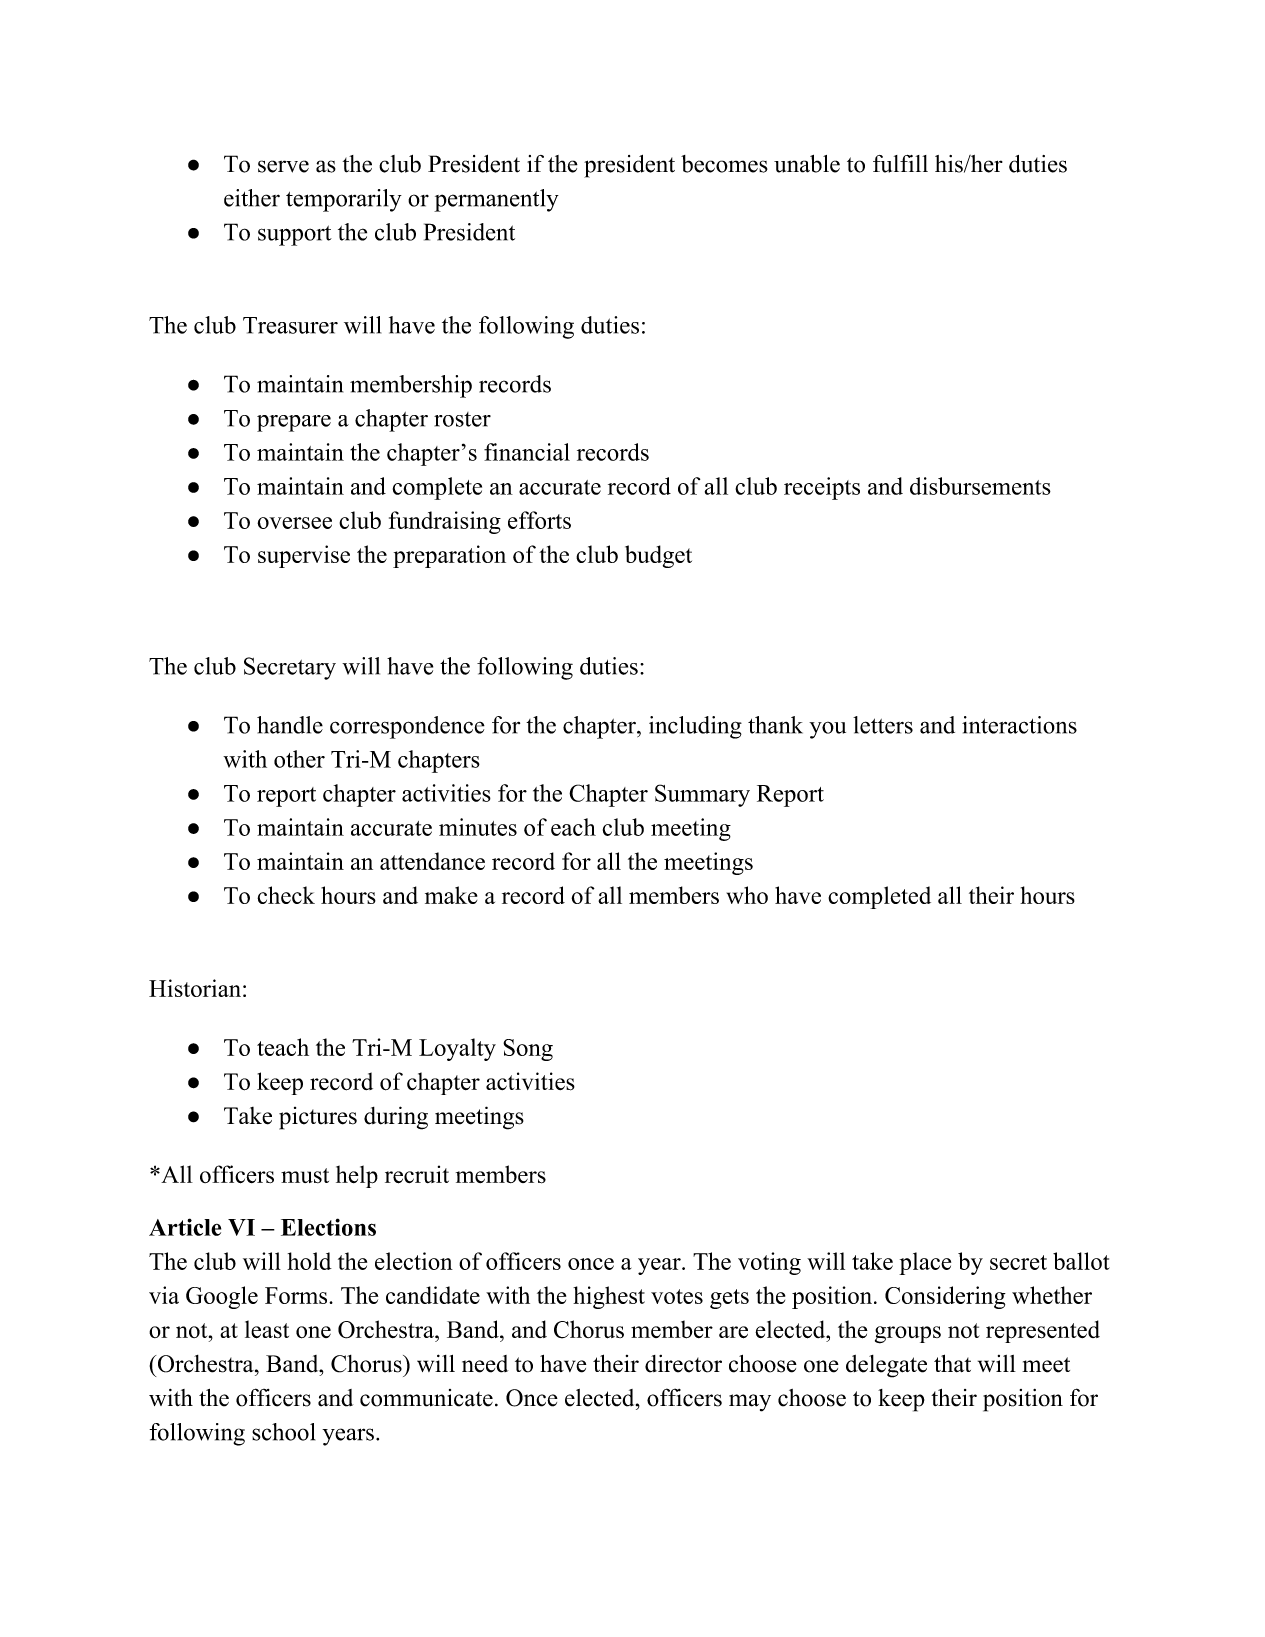  I want to click on Summary, so click(702, 795).
